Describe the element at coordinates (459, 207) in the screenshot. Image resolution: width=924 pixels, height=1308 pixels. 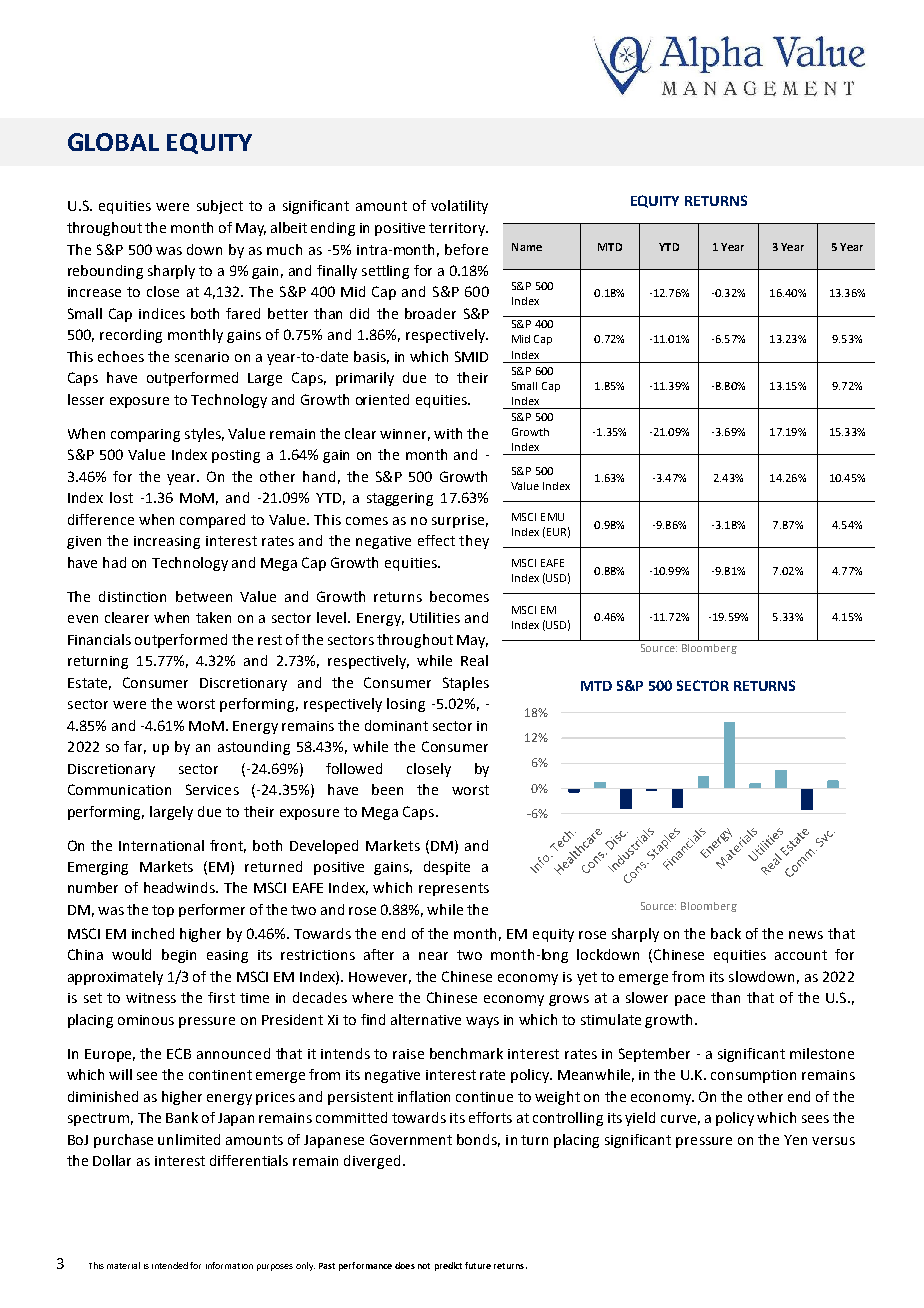
I see `volatility` at that location.
